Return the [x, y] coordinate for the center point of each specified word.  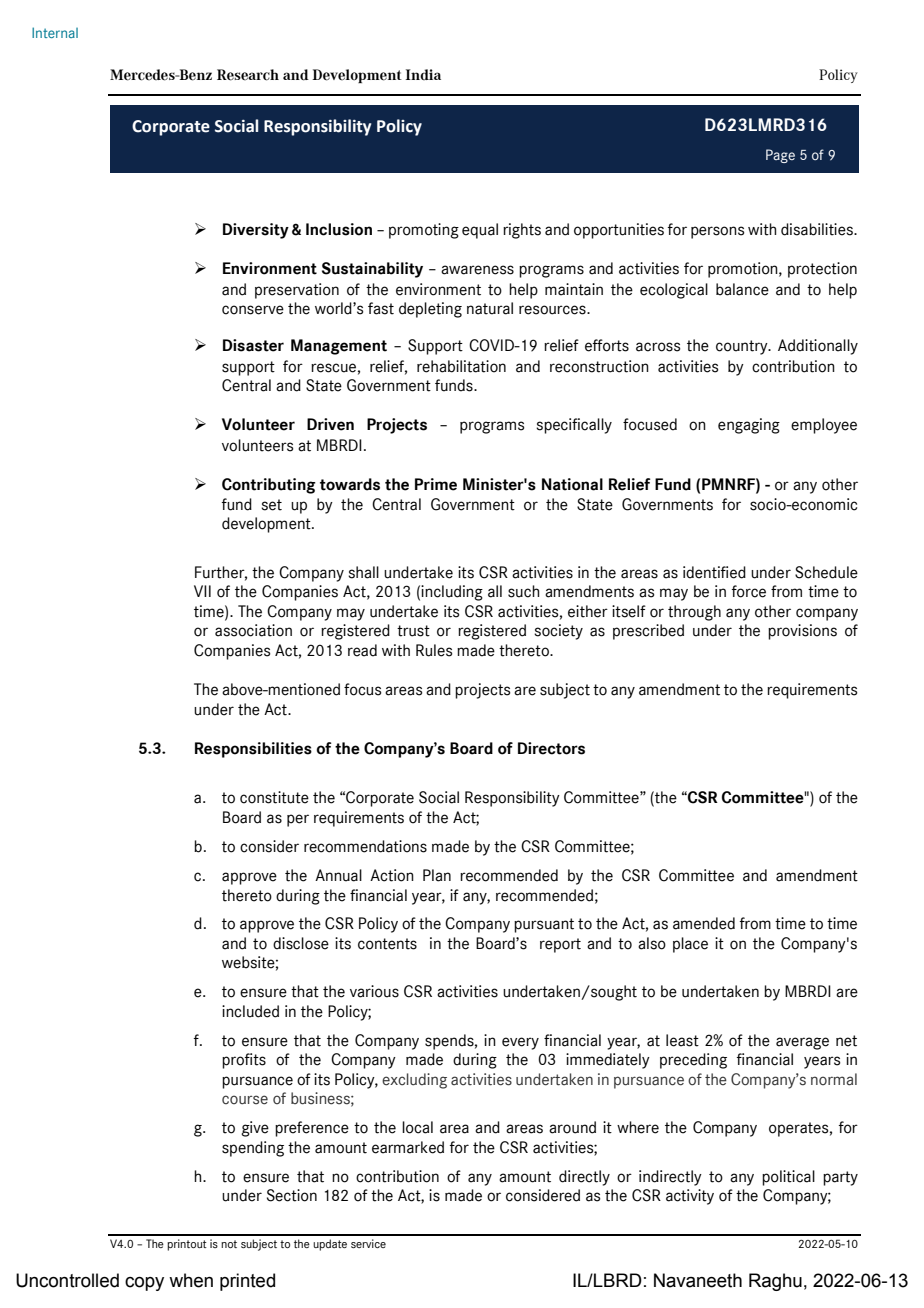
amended [704, 923]
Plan [437, 875]
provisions [802, 632]
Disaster [253, 345]
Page [780, 156]
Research [248, 75]
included [250, 1011]
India [423, 74]
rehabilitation [461, 366]
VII [202, 591]
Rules [434, 650]
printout [187, 1245]
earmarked [408, 1147]
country [743, 347]
